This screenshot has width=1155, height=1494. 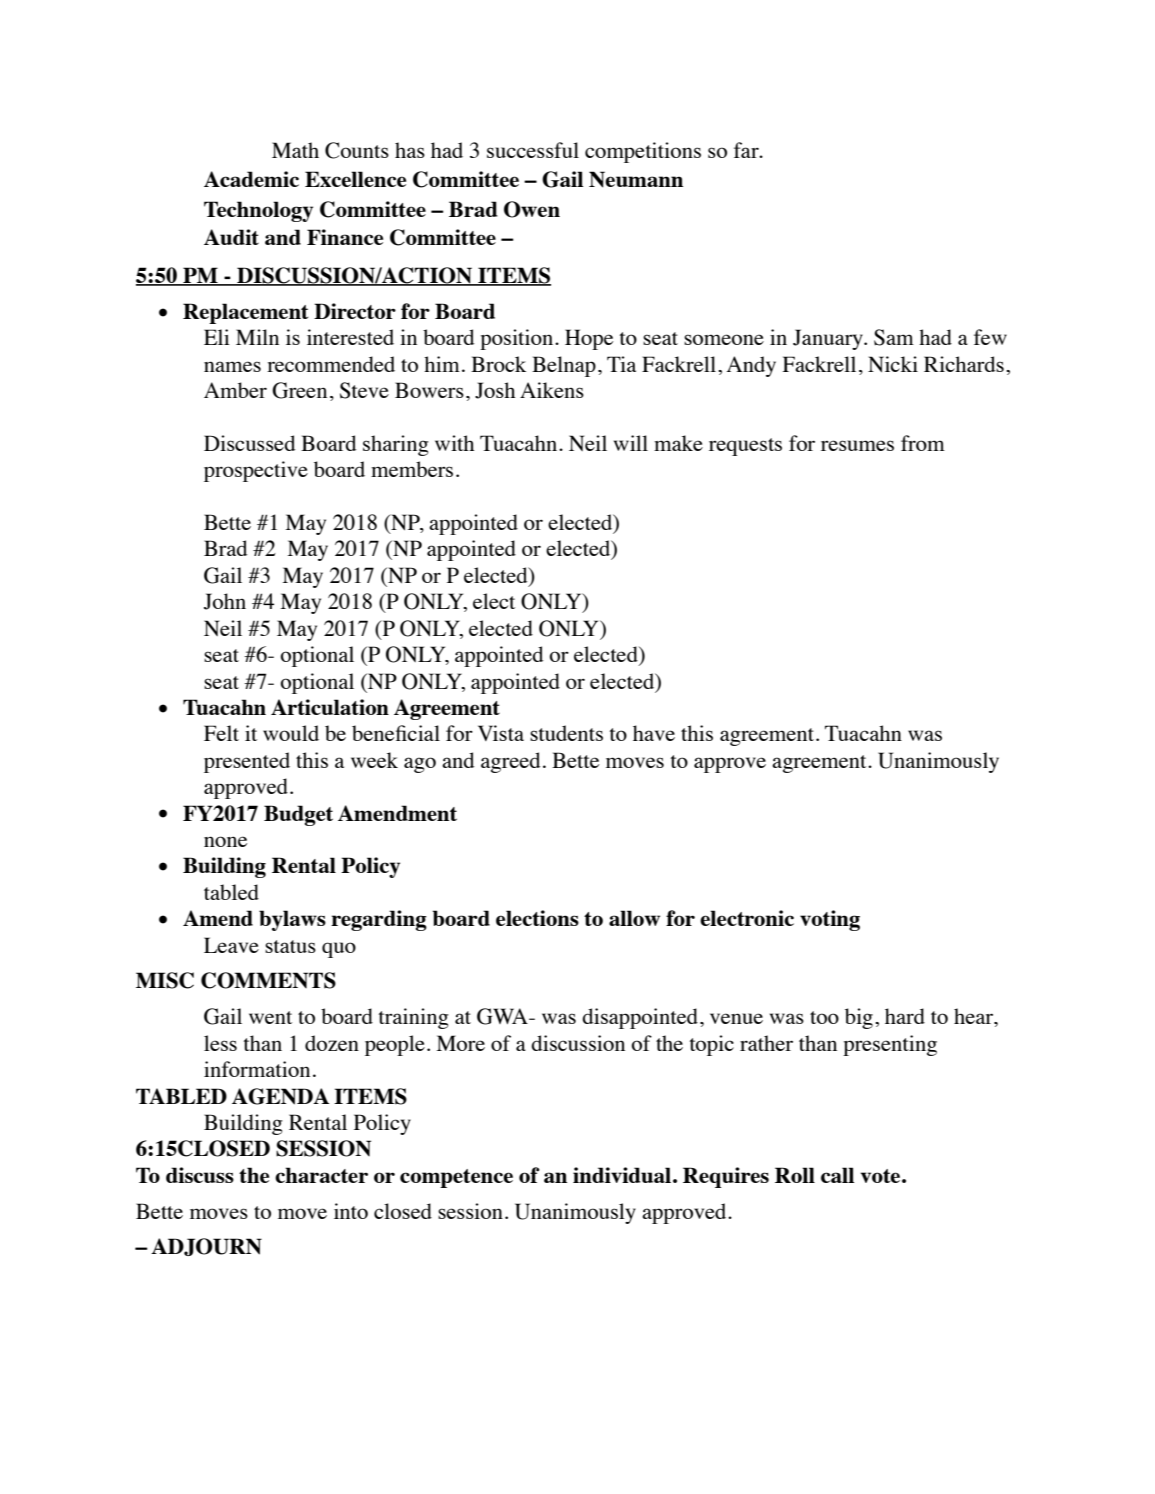 What do you see at coordinates (923, 443) in the screenshot?
I see `from` at bounding box center [923, 443].
